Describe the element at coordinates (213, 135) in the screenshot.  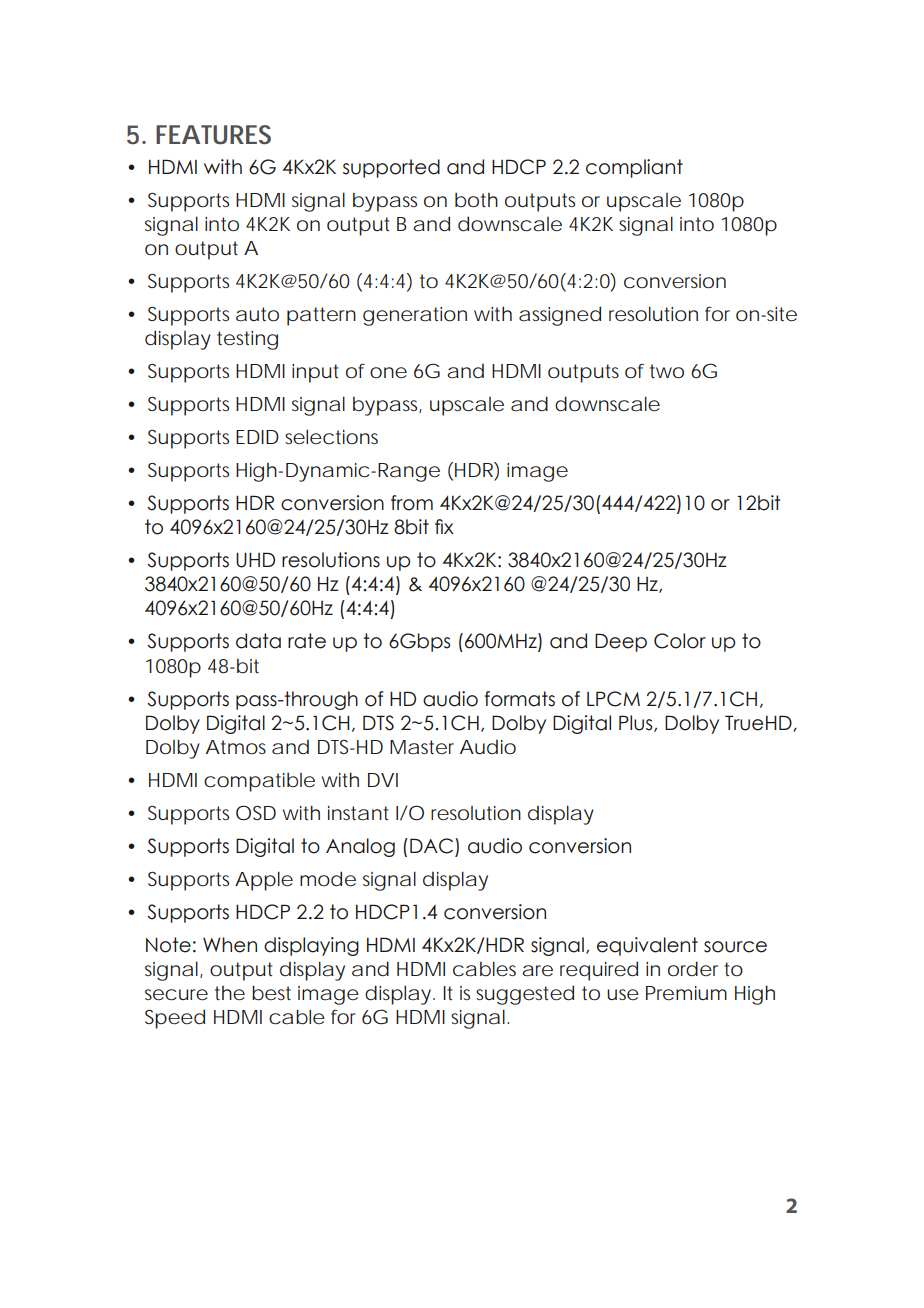
I see `FEATURES` at that location.
